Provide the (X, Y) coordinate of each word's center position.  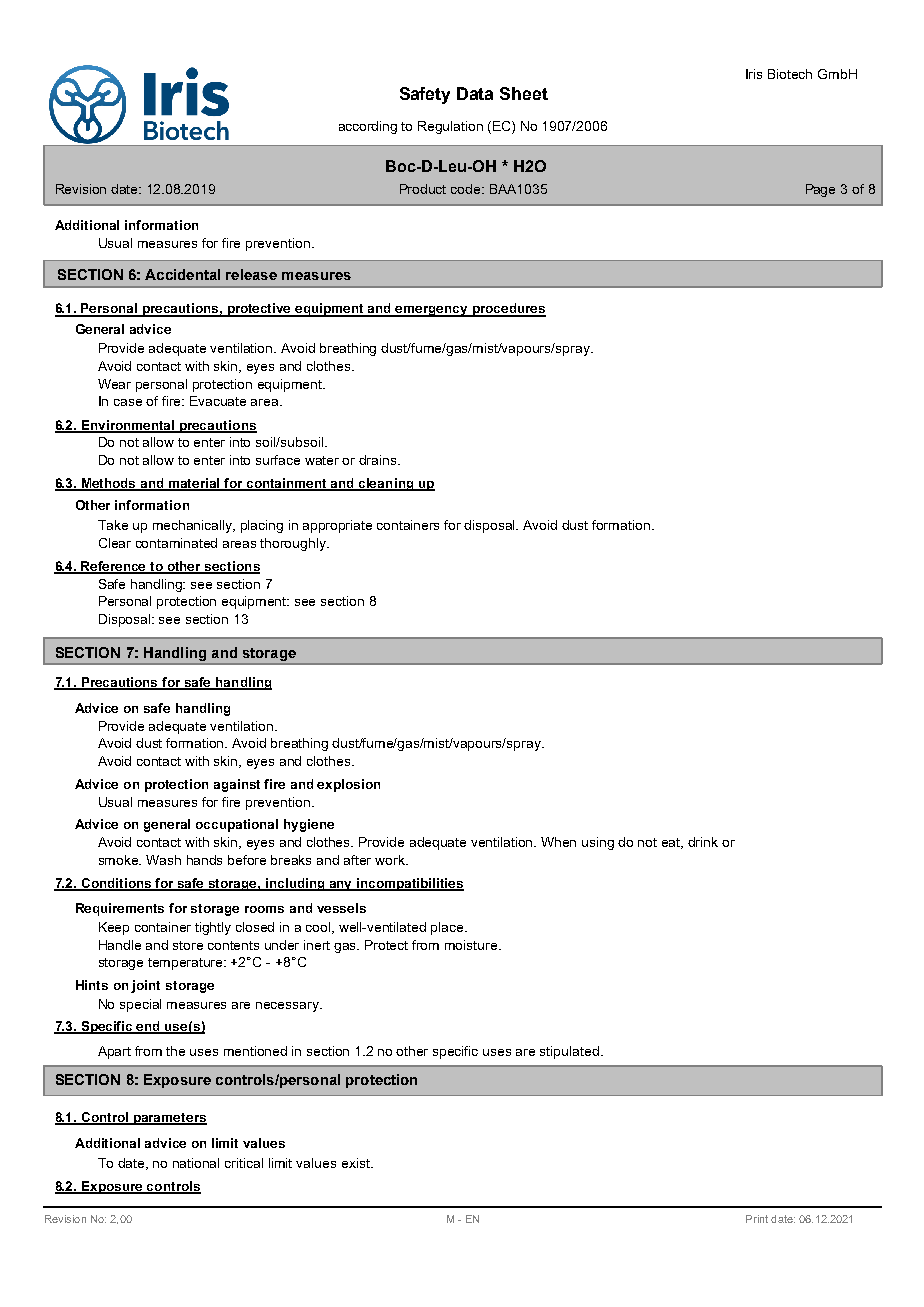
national (196, 1163)
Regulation (450, 127)
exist (357, 1163)
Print (757, 1219)
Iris (754, 74)
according (368, 127)
